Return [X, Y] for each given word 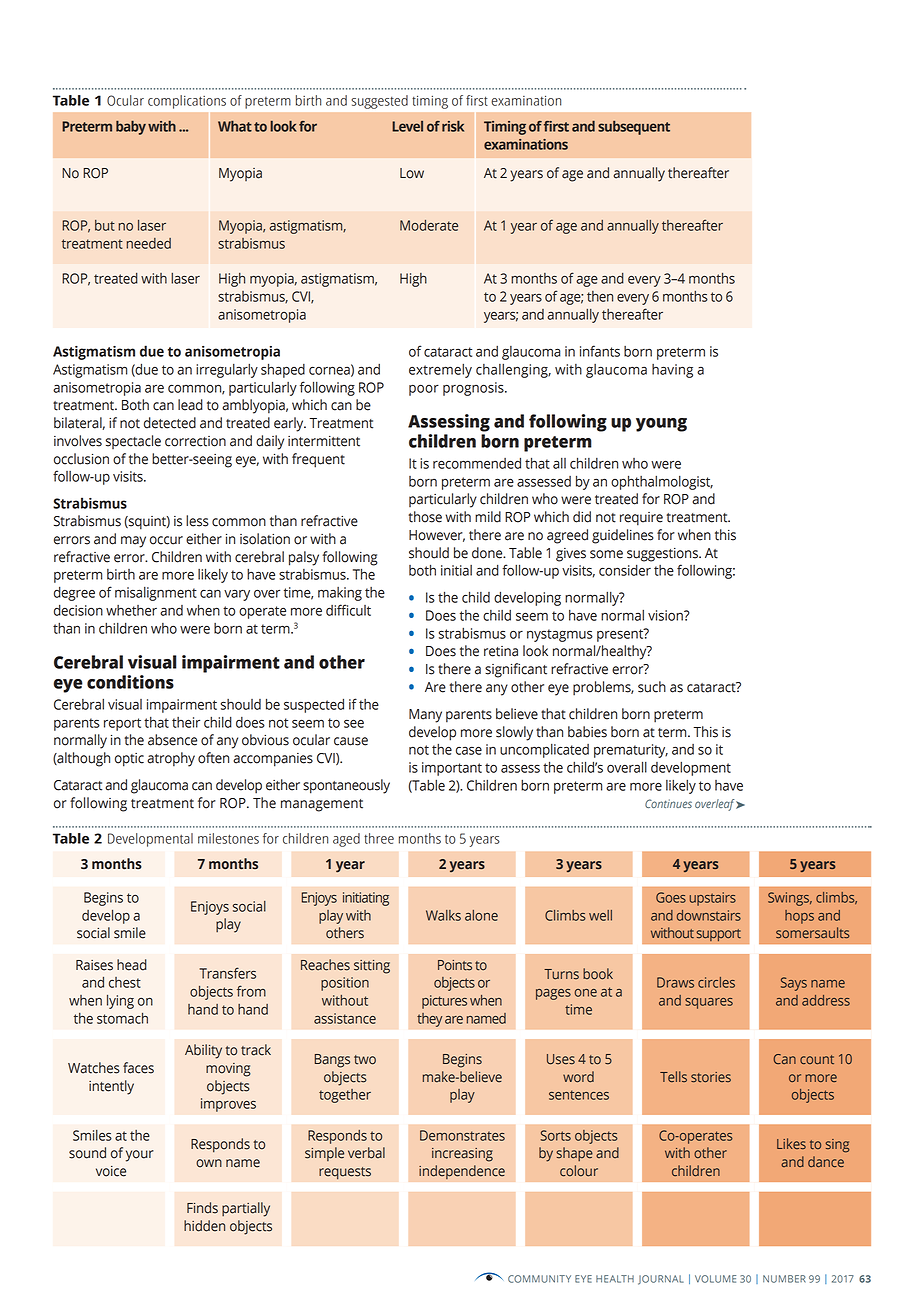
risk [453, 126]
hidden [204, 1226]
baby [131, 128]
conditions [130, 682]
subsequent [634, 128]
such [652, 687]
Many [425, 716]
